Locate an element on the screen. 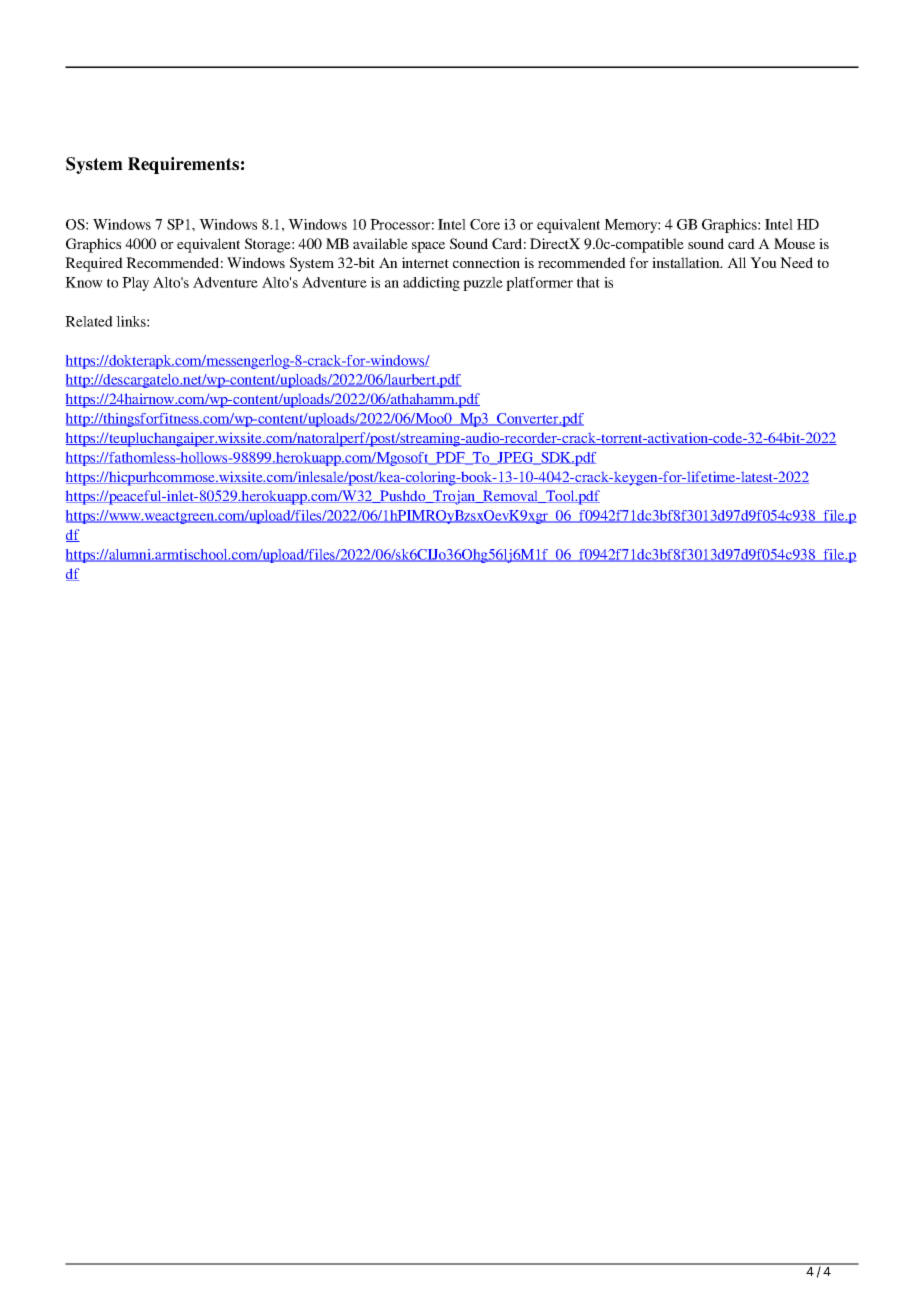 The width and height of the screenshot is (924, 1308). internet is located at coordinates (425, 262).
